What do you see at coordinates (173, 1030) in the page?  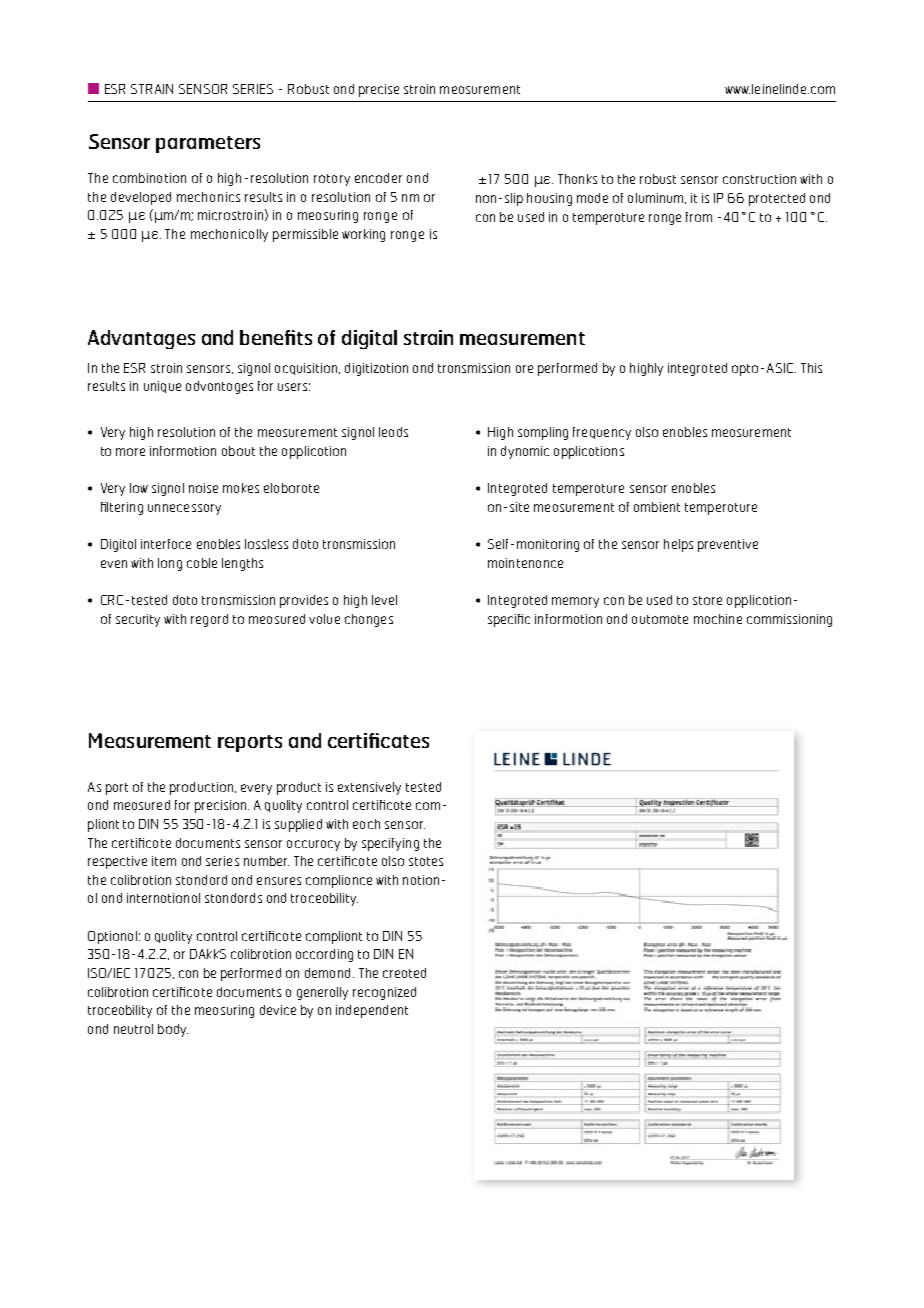 I see `body` at bounding box center [173, 1030].
